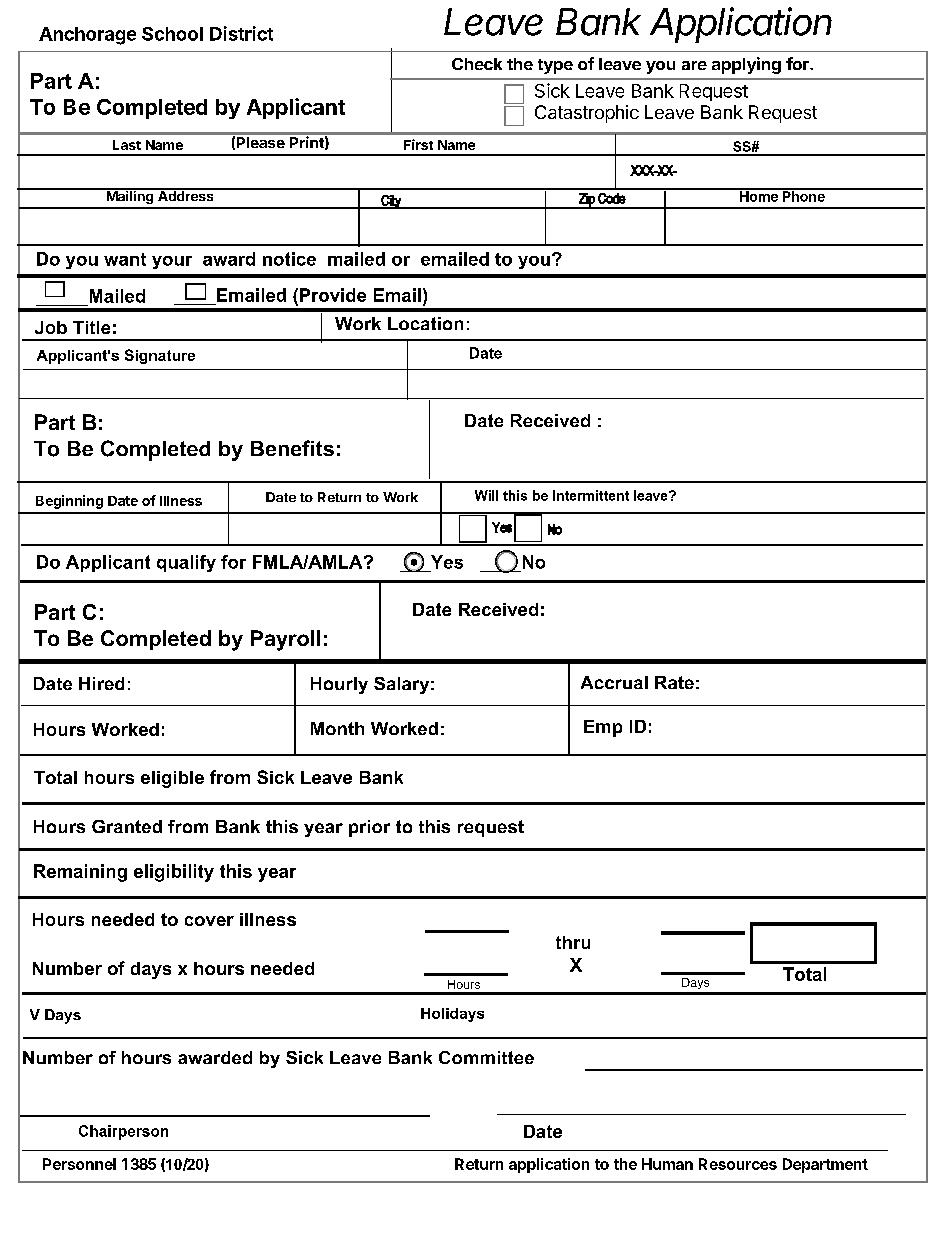 The height and width of the screenshot is (1233, 952). Describe the element at coordinates (477, 64) in the screenshot. I see `Check` at that location.
